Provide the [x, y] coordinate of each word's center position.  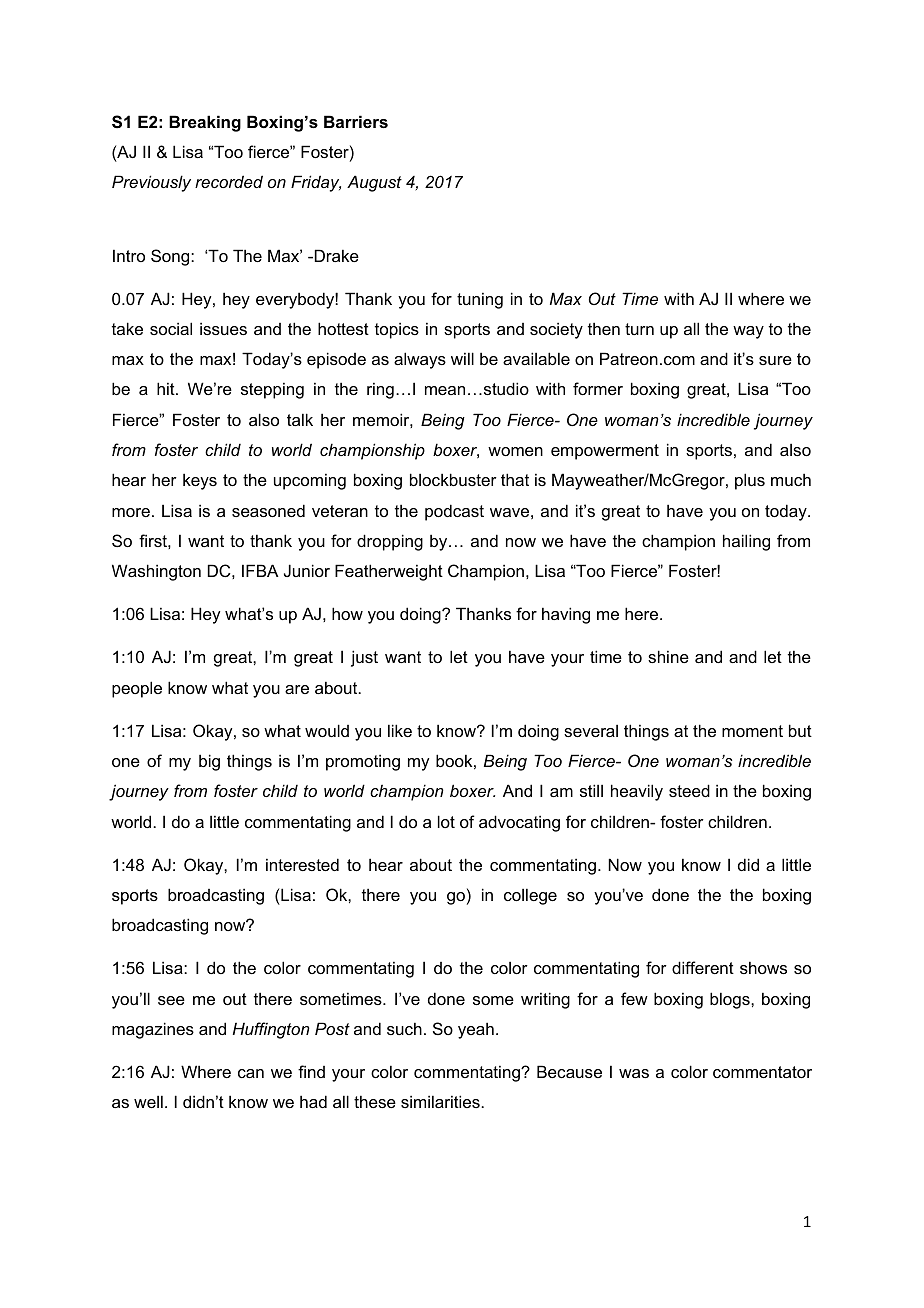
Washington [156, 572]
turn [639, 329]
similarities [441, 1101]
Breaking [205, 123]
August [374, 183]
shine [668, 656]
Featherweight [389, 572]
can [251, 1073]
